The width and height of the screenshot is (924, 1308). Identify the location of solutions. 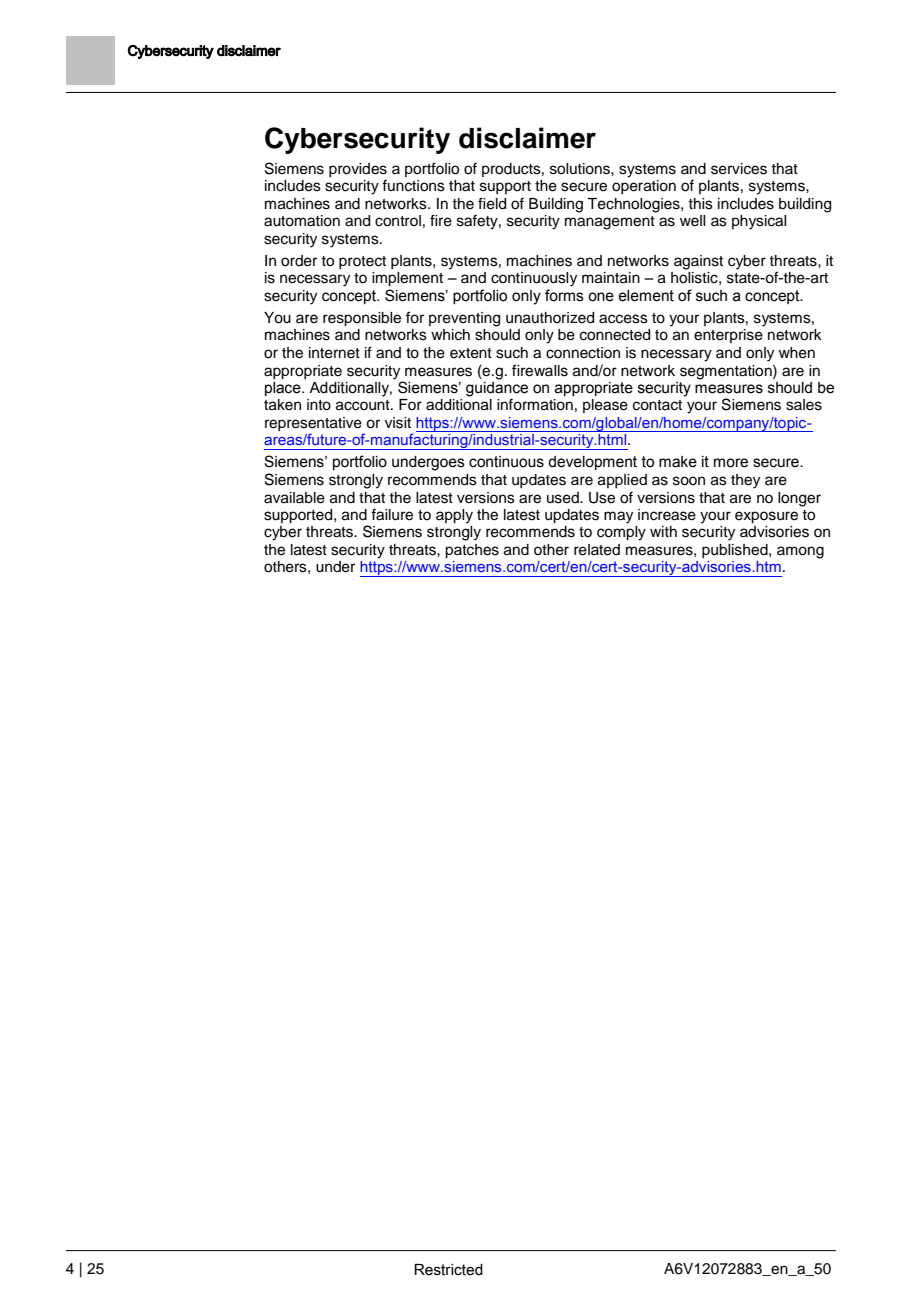
(581, 169).
